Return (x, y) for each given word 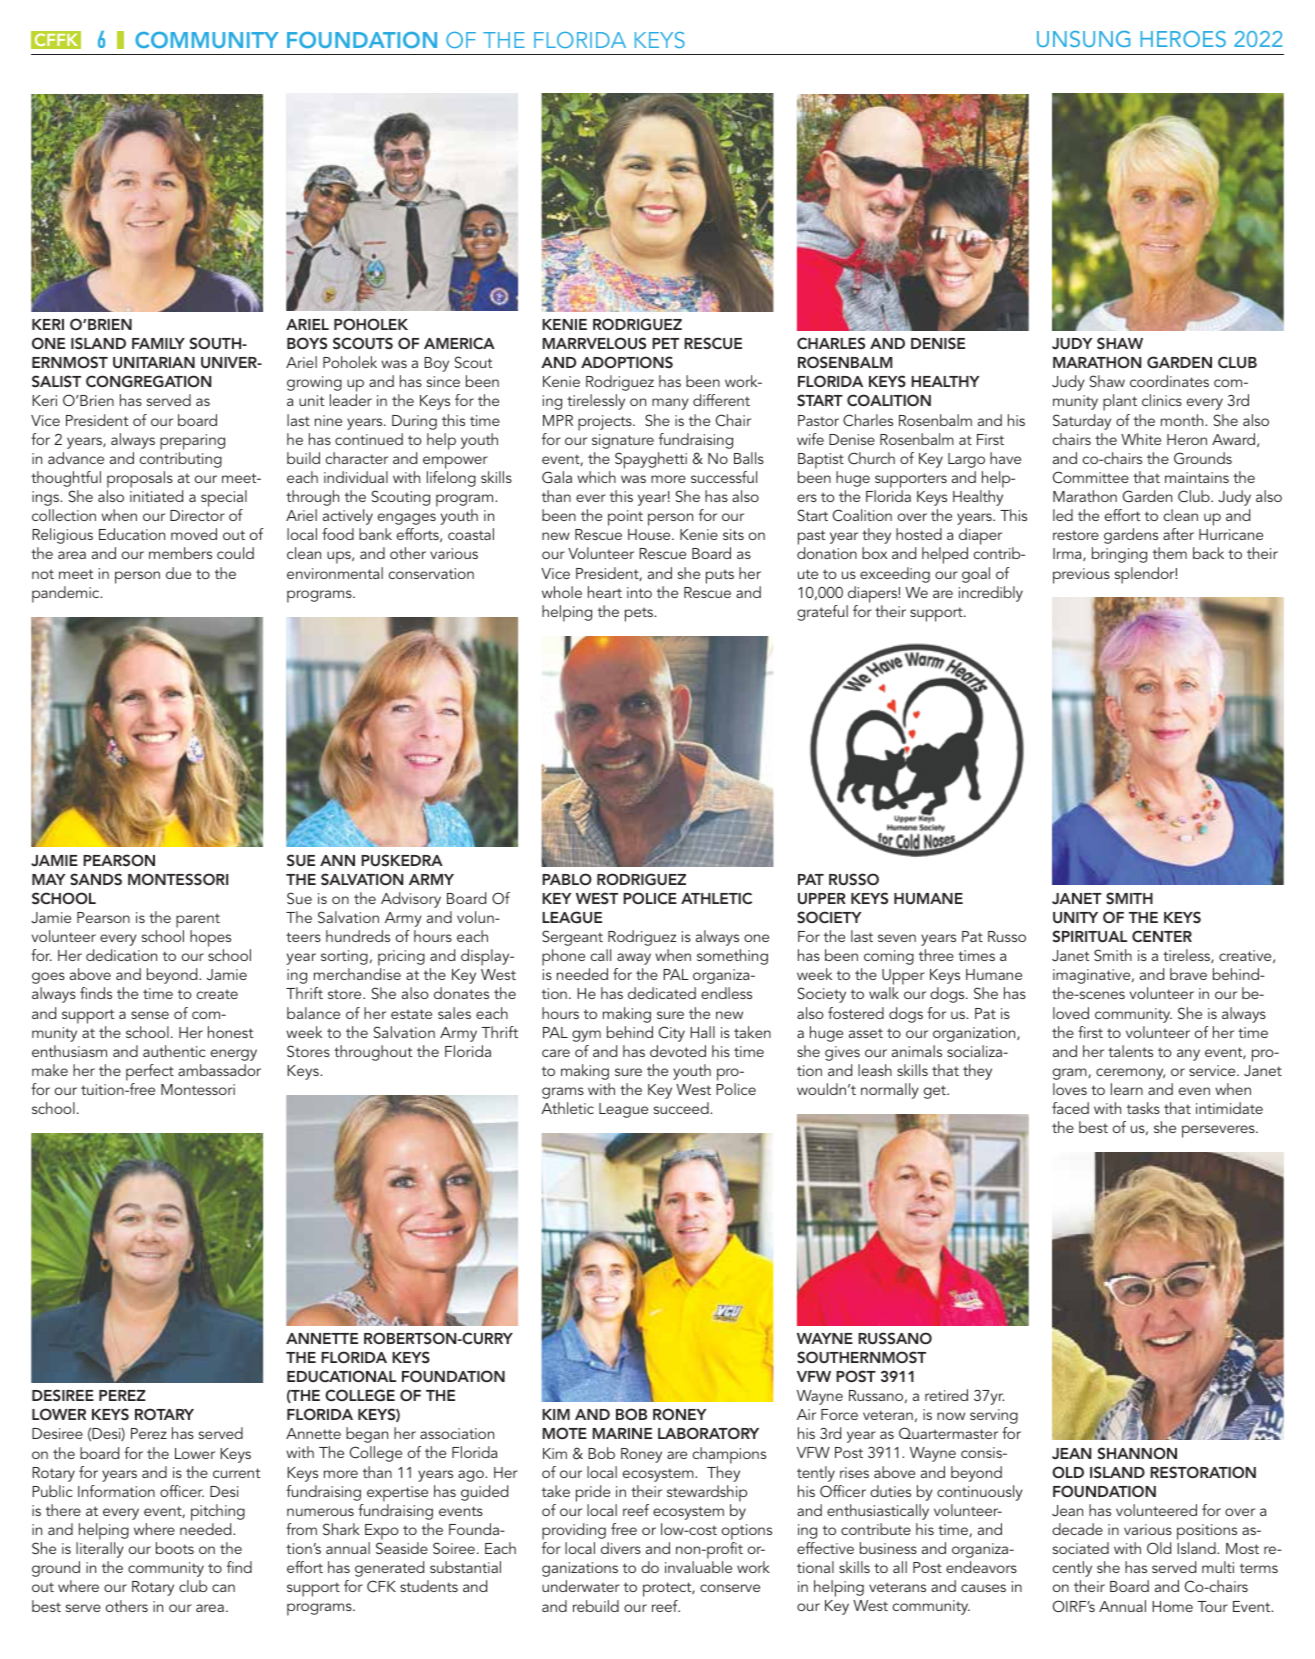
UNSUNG (1083, 39)
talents (1130, 1051)
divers (621, 1548)
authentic (174, 1051)
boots (175, 1548)
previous (1081, 576)
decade (1077, 1529)
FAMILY (158, 343)
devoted (678, 1051)
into (639, 592)
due (178, 573)
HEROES (1183, 39)
